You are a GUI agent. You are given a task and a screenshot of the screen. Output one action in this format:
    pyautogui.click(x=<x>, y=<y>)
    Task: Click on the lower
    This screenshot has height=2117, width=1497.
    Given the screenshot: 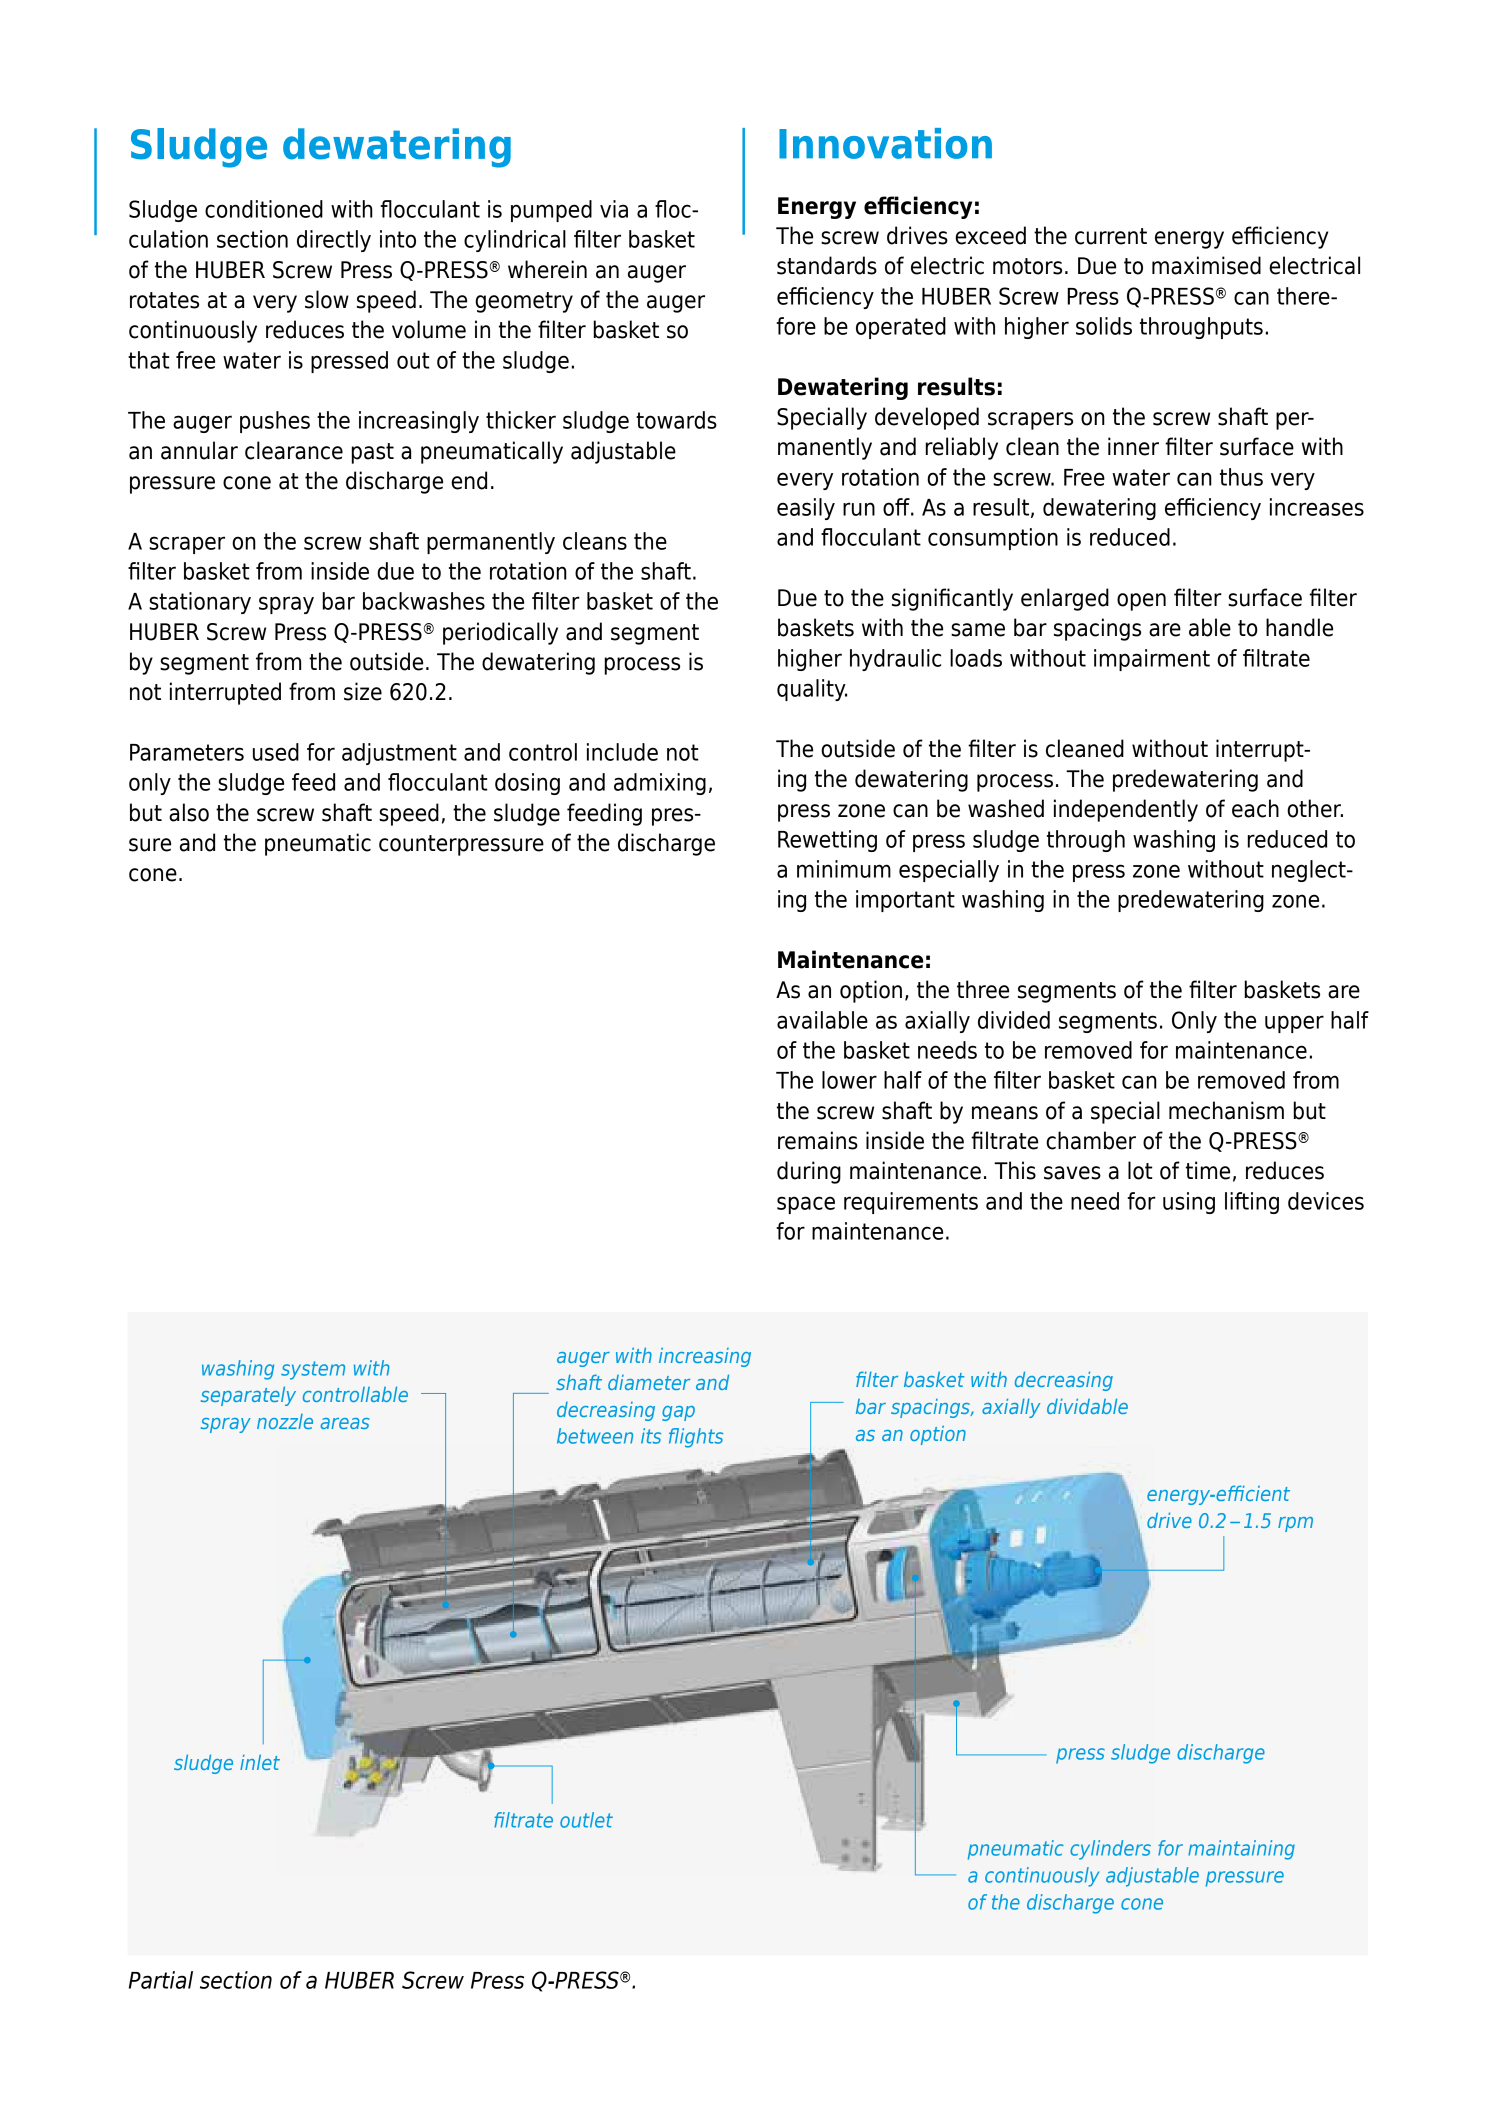 What is the action you would take?
    pyautogui.click(x=849, y=1080)
